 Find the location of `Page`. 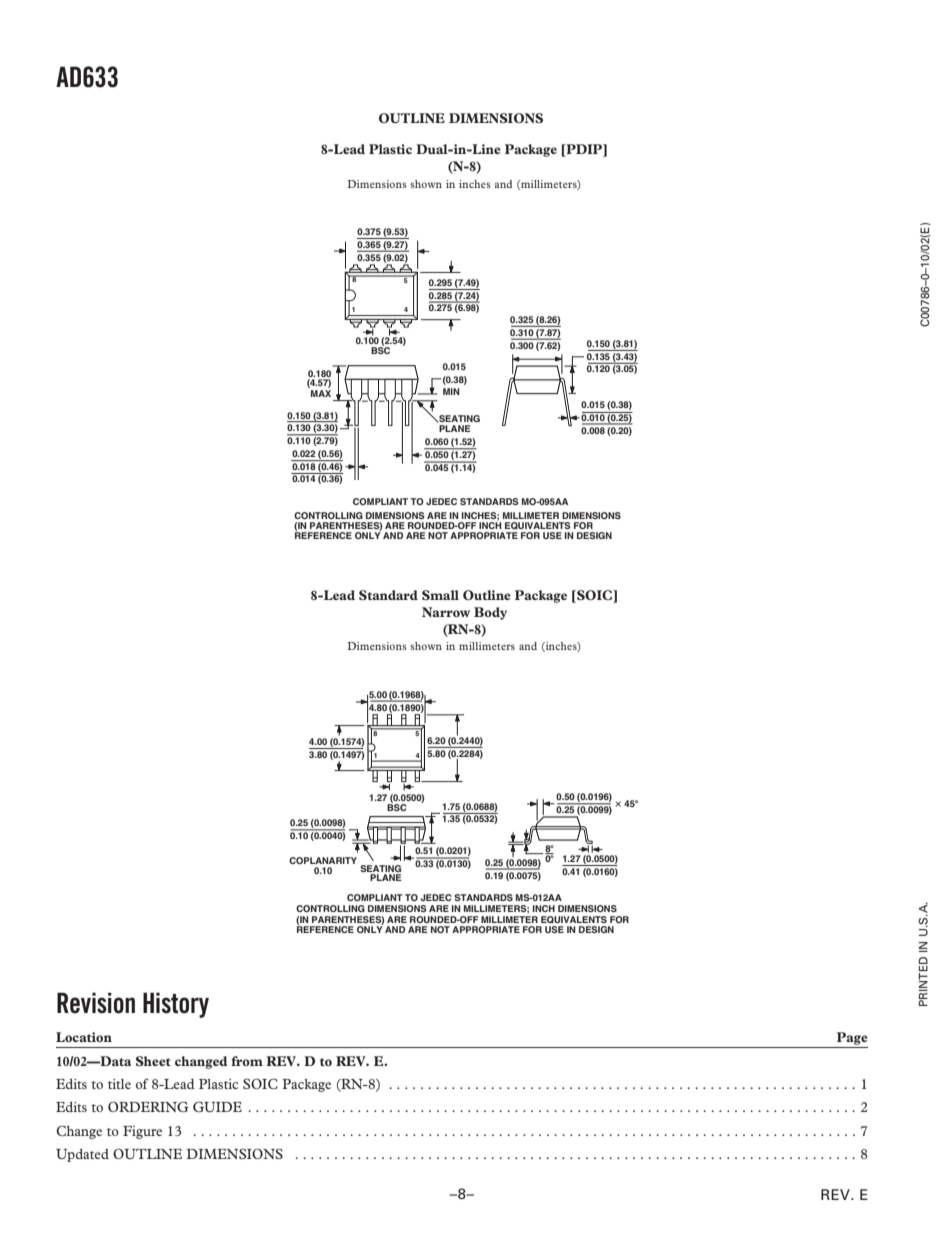

Page is located at coordinates (852, 1038).
